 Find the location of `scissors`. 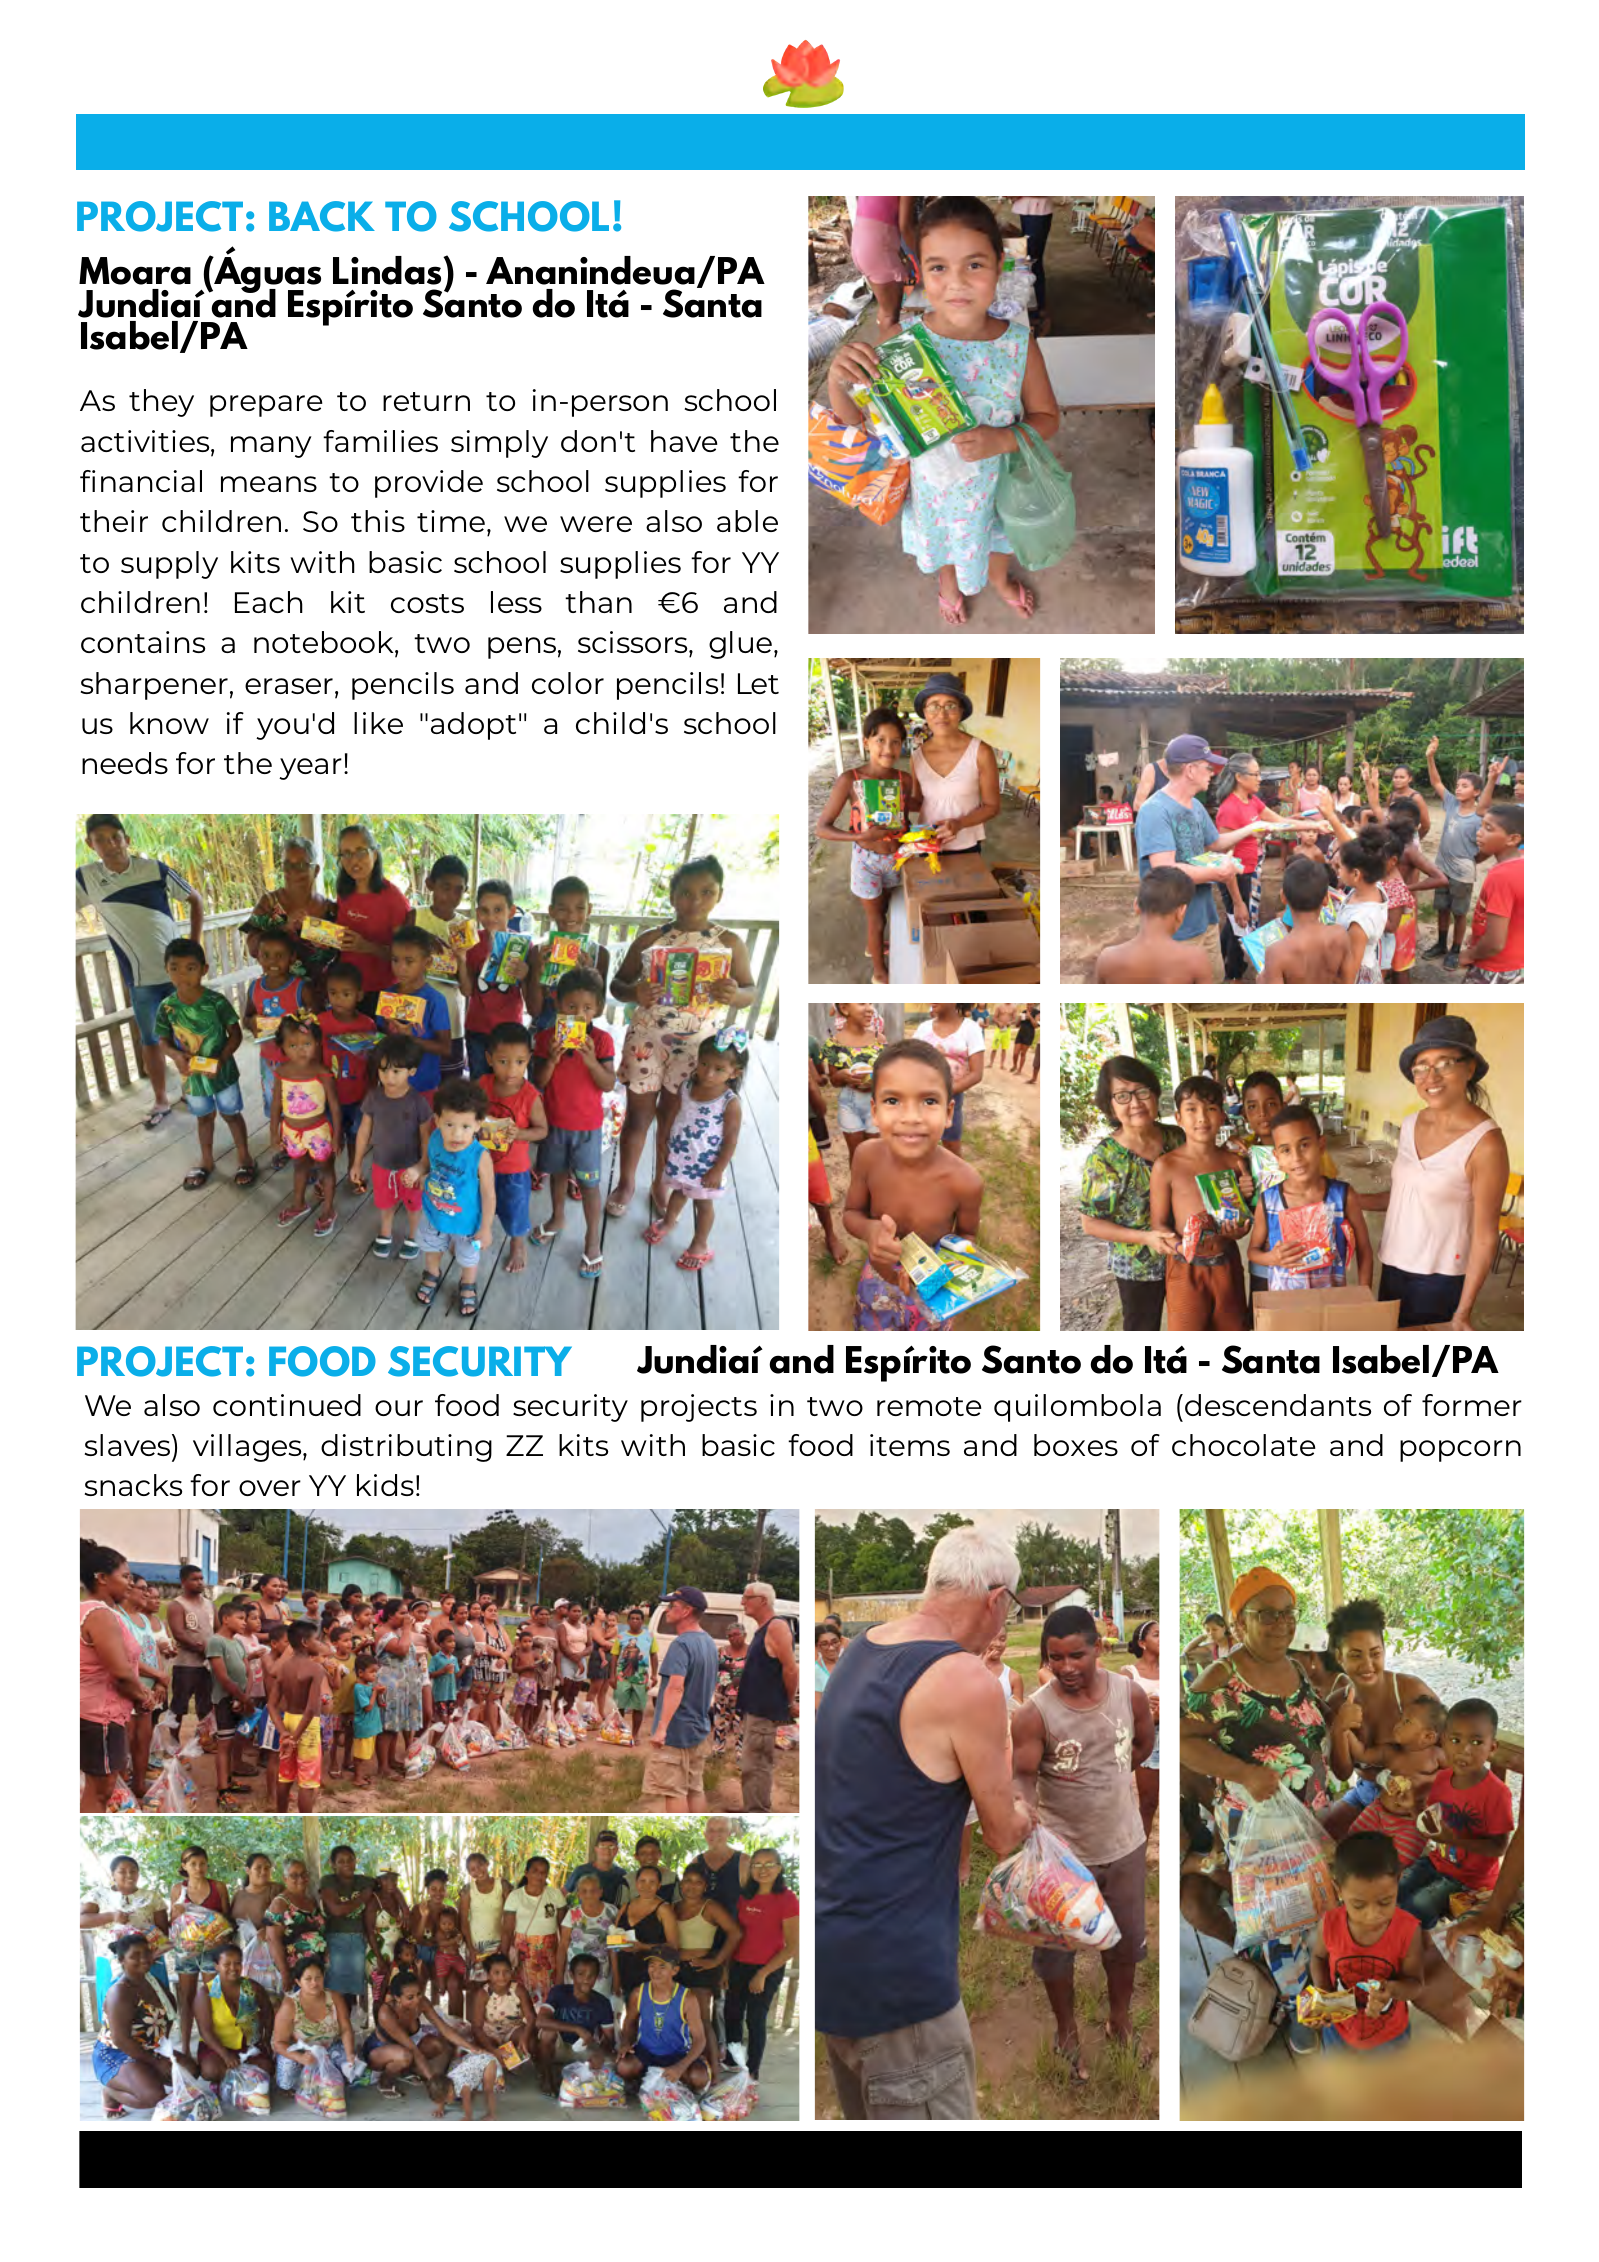

scissors is located at coordinates (634, 642).
